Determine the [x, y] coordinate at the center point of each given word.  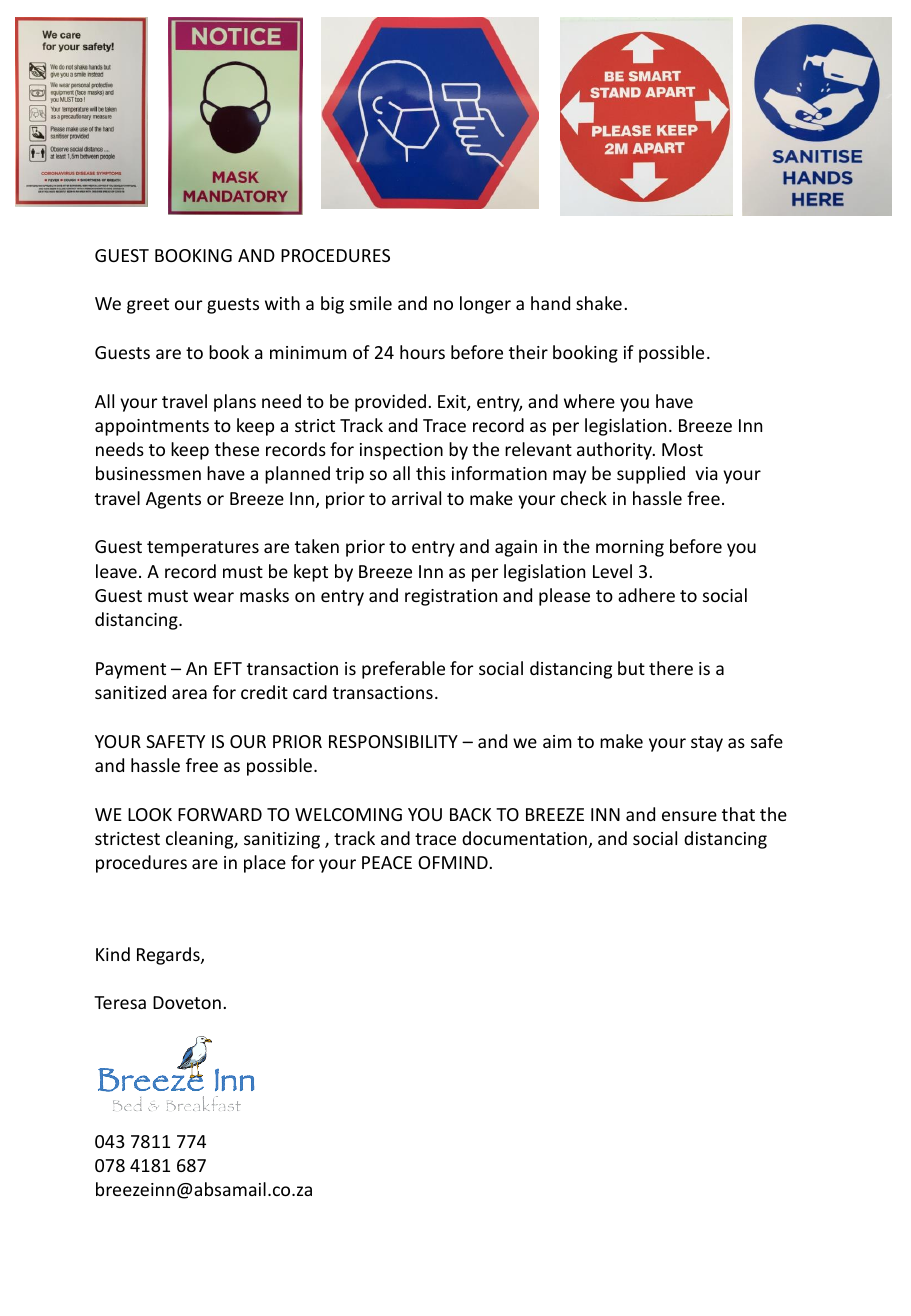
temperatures [203, 549]
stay [707, 744]
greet [148, 306]
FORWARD [220, 814]
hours [422, 352]
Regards [169, 956]
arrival [416, 498]
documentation [524, 838]
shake [599, 303]
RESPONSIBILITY [393, 741]
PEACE [387, 862]
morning [630, 548]
